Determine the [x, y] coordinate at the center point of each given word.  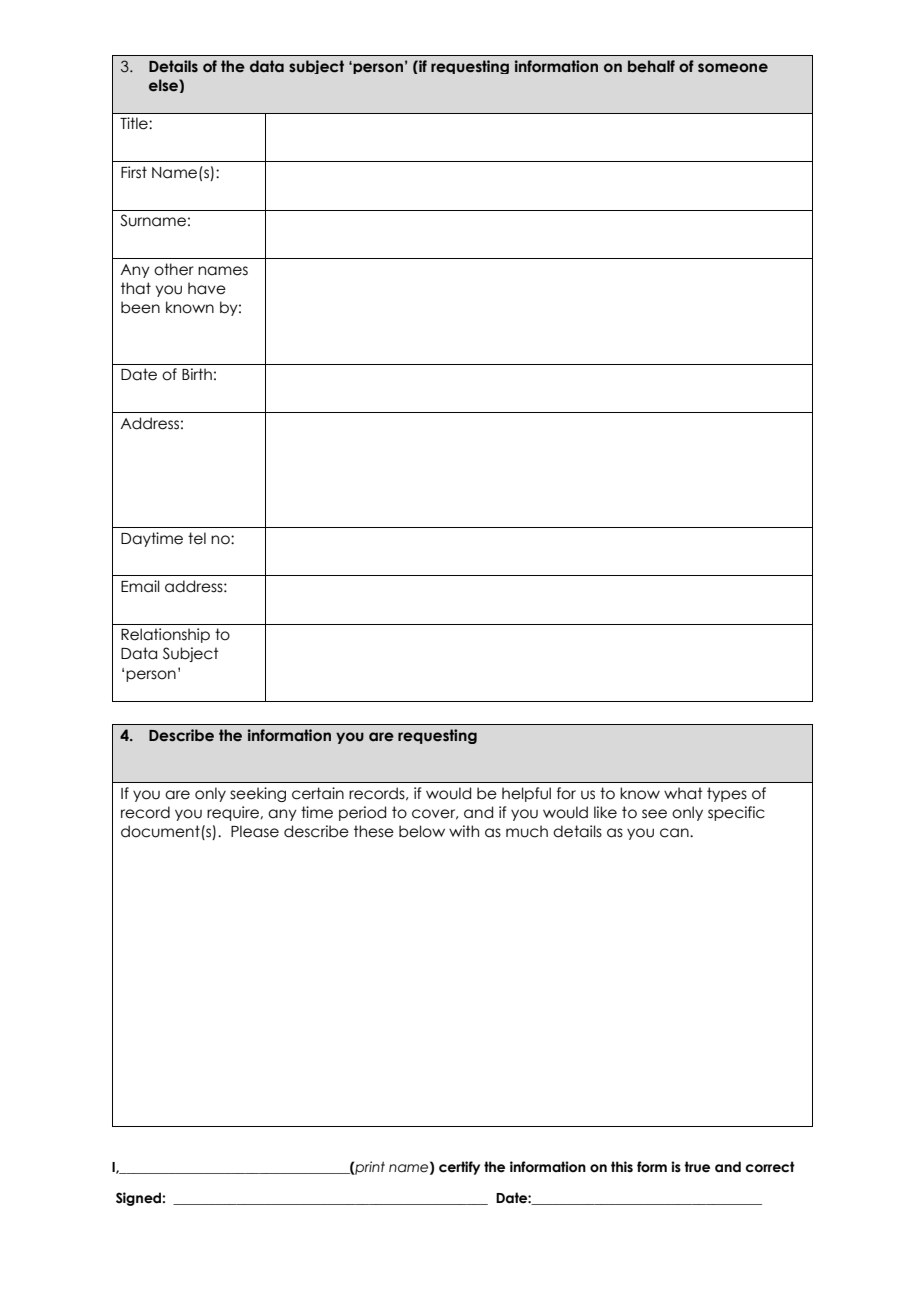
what [683, 793]
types [727, 794]
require [234, 813]
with [464, 831]
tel [197, 538]
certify [459, 1168]
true [697, 1167]
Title [135, 123]
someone [733, 68]
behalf [651, 66]
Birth [197, 374]
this [622, 1166]
